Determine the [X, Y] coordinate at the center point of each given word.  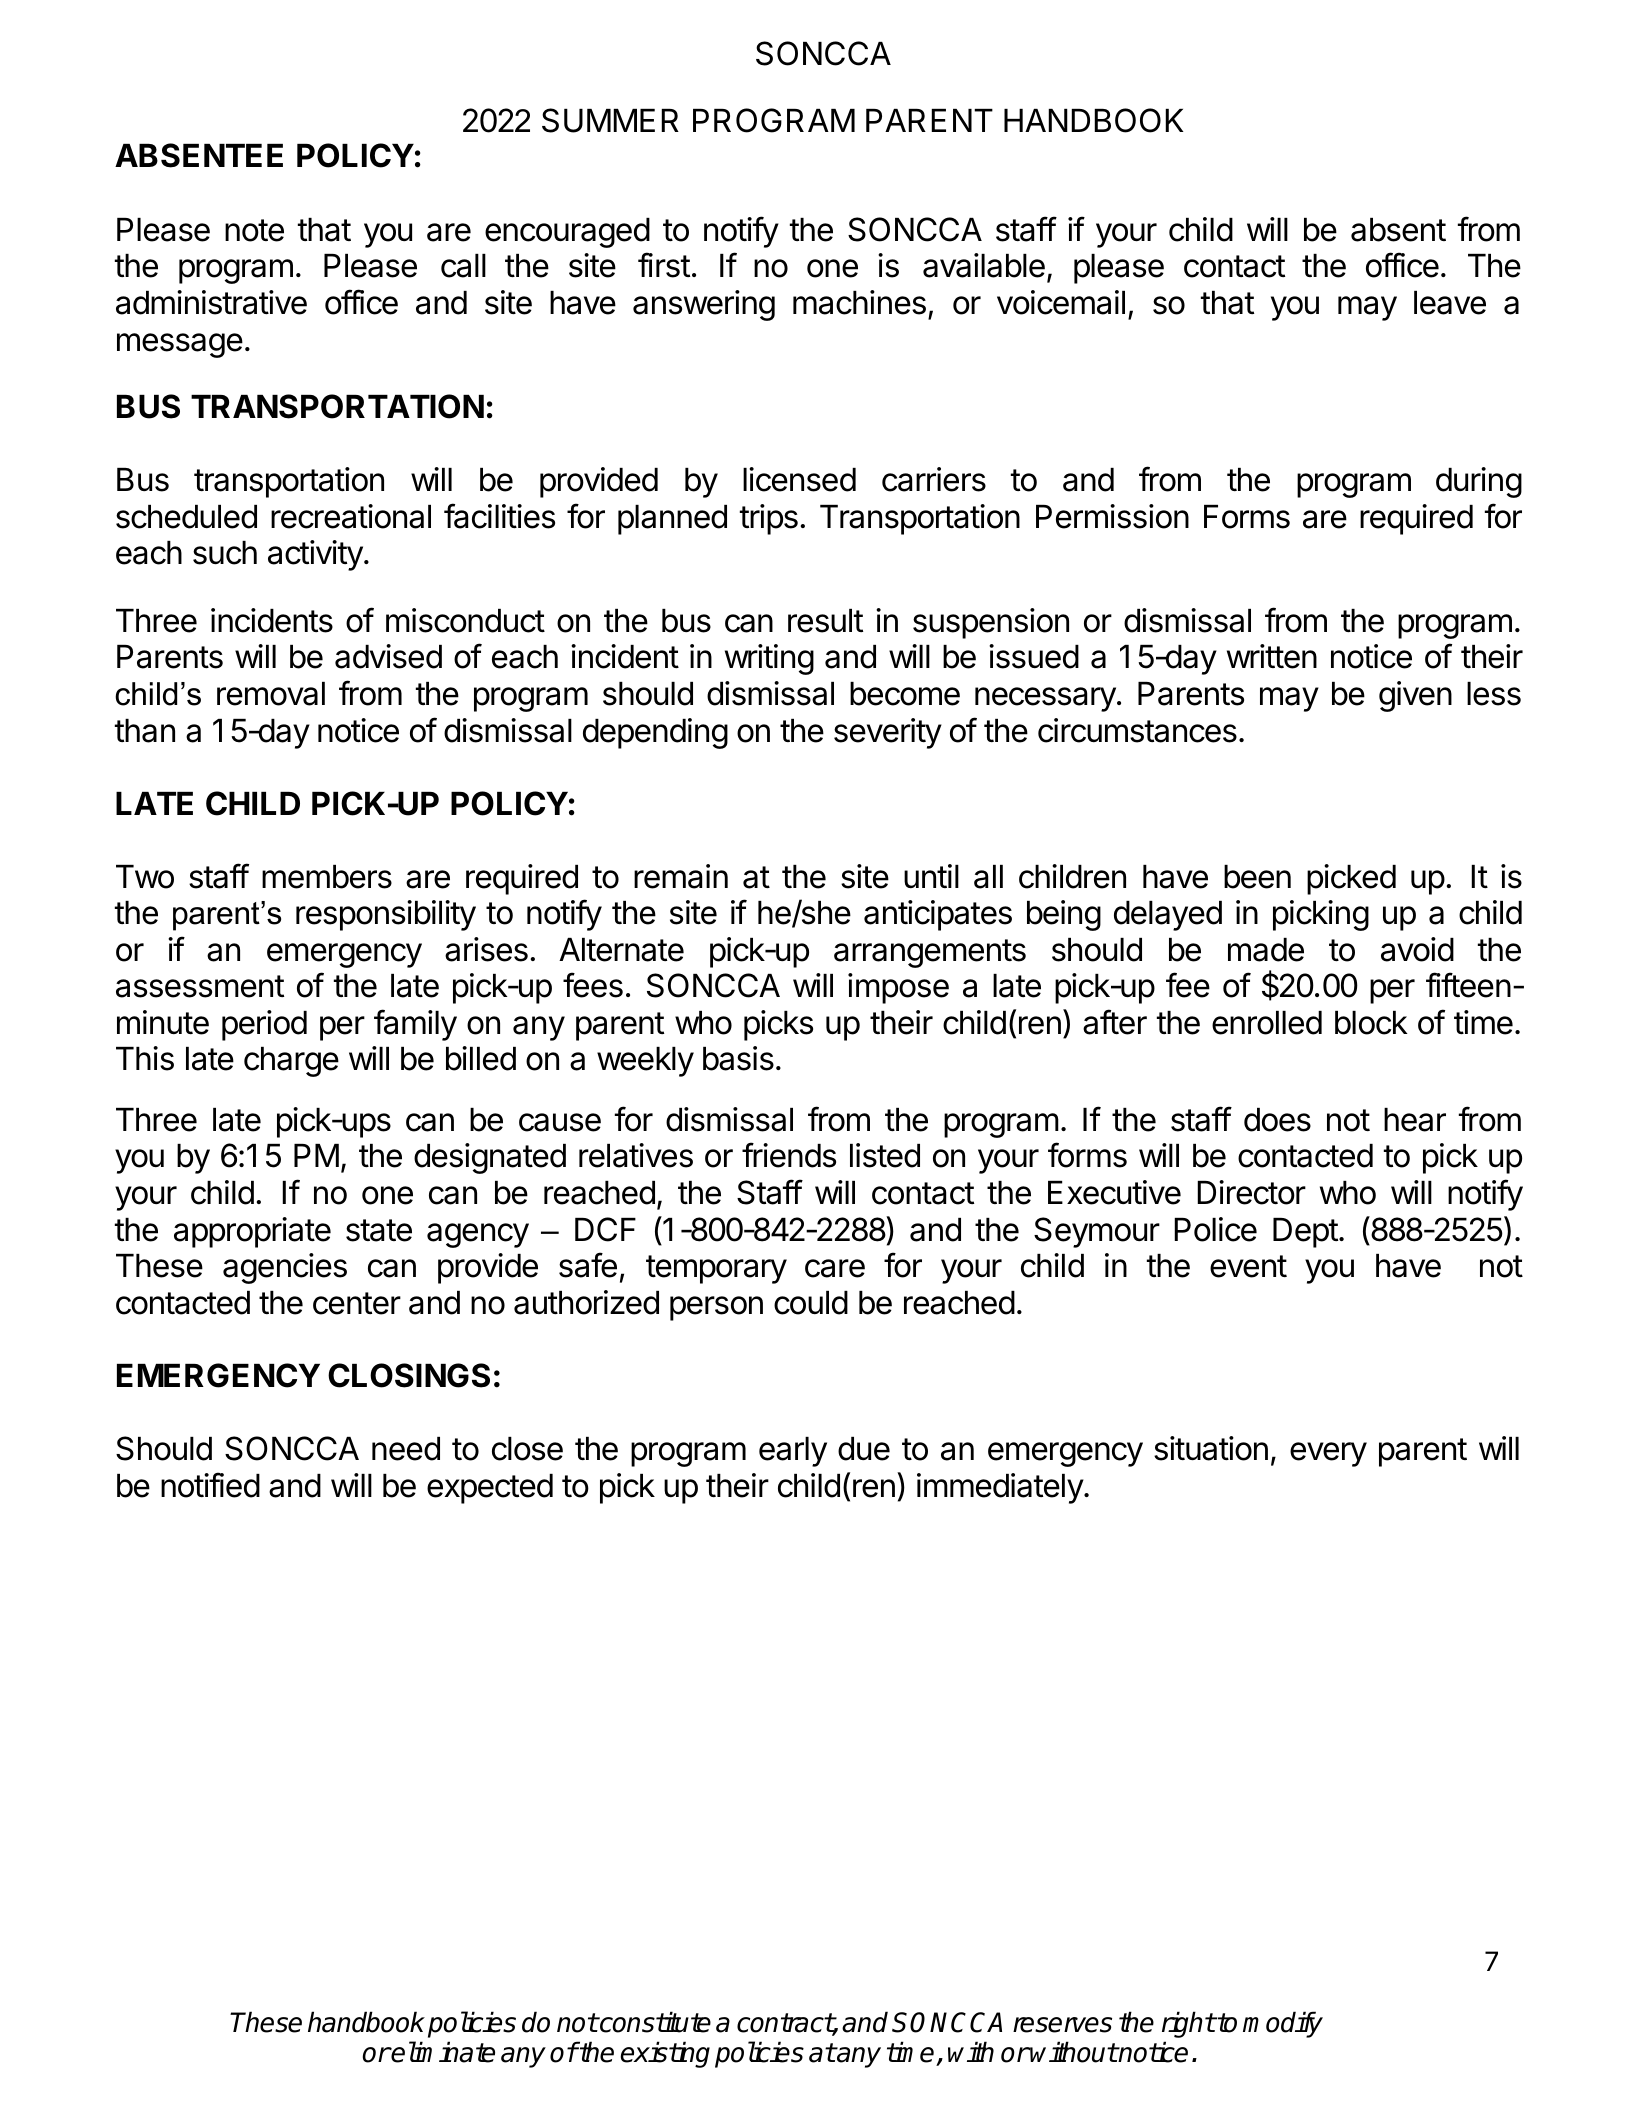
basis [738, 1058]
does [1277, 1120]
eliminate [442, 2052]
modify [1283, 2024]
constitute [654, 2022]
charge [291, 1062]
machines [859, 302]
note [254, 230]
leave [1450, 303]
